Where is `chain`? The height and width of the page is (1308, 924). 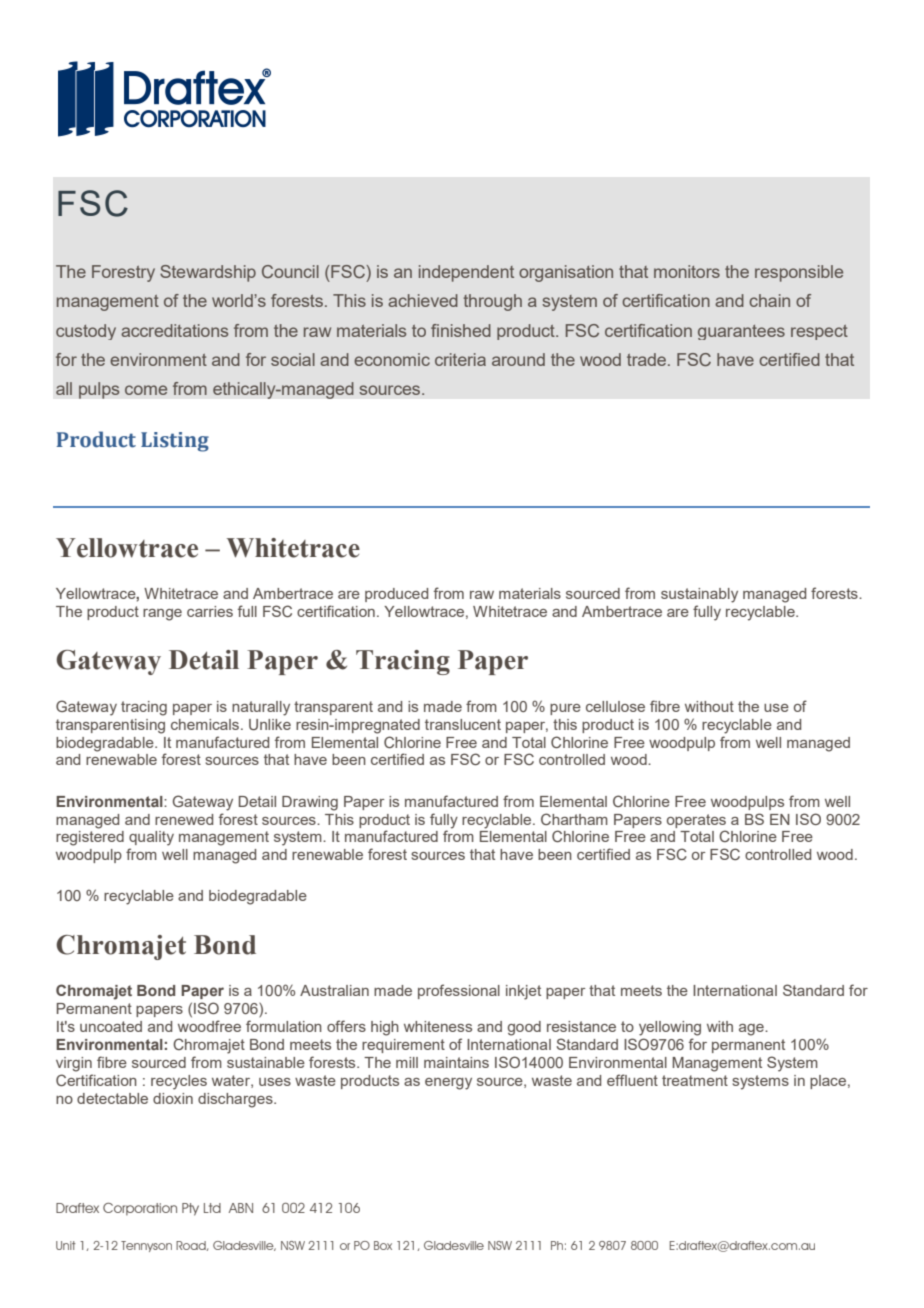 chain is located at coordinates (769, 300).
